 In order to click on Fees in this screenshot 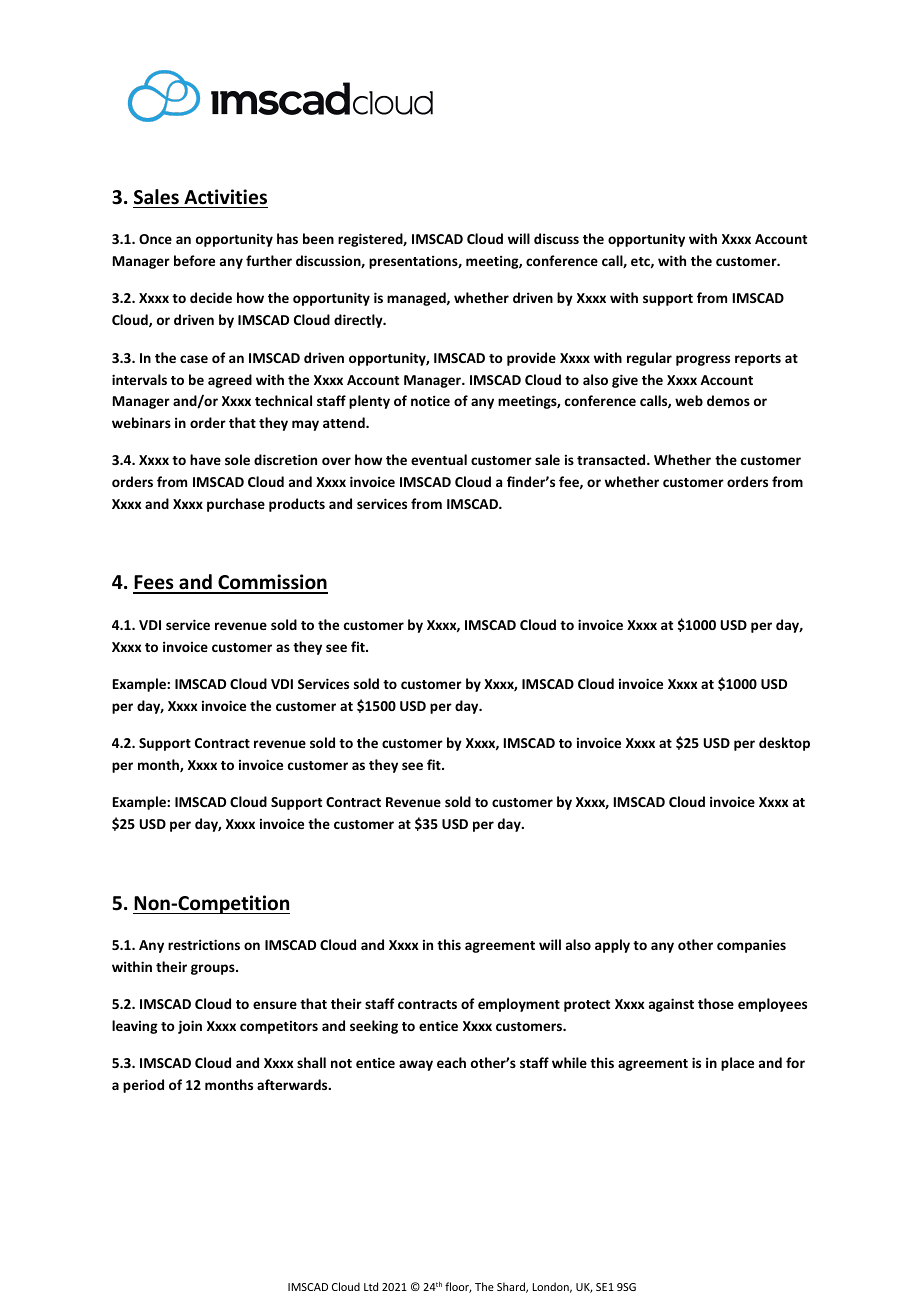, I will do `click(154, 584)`.
